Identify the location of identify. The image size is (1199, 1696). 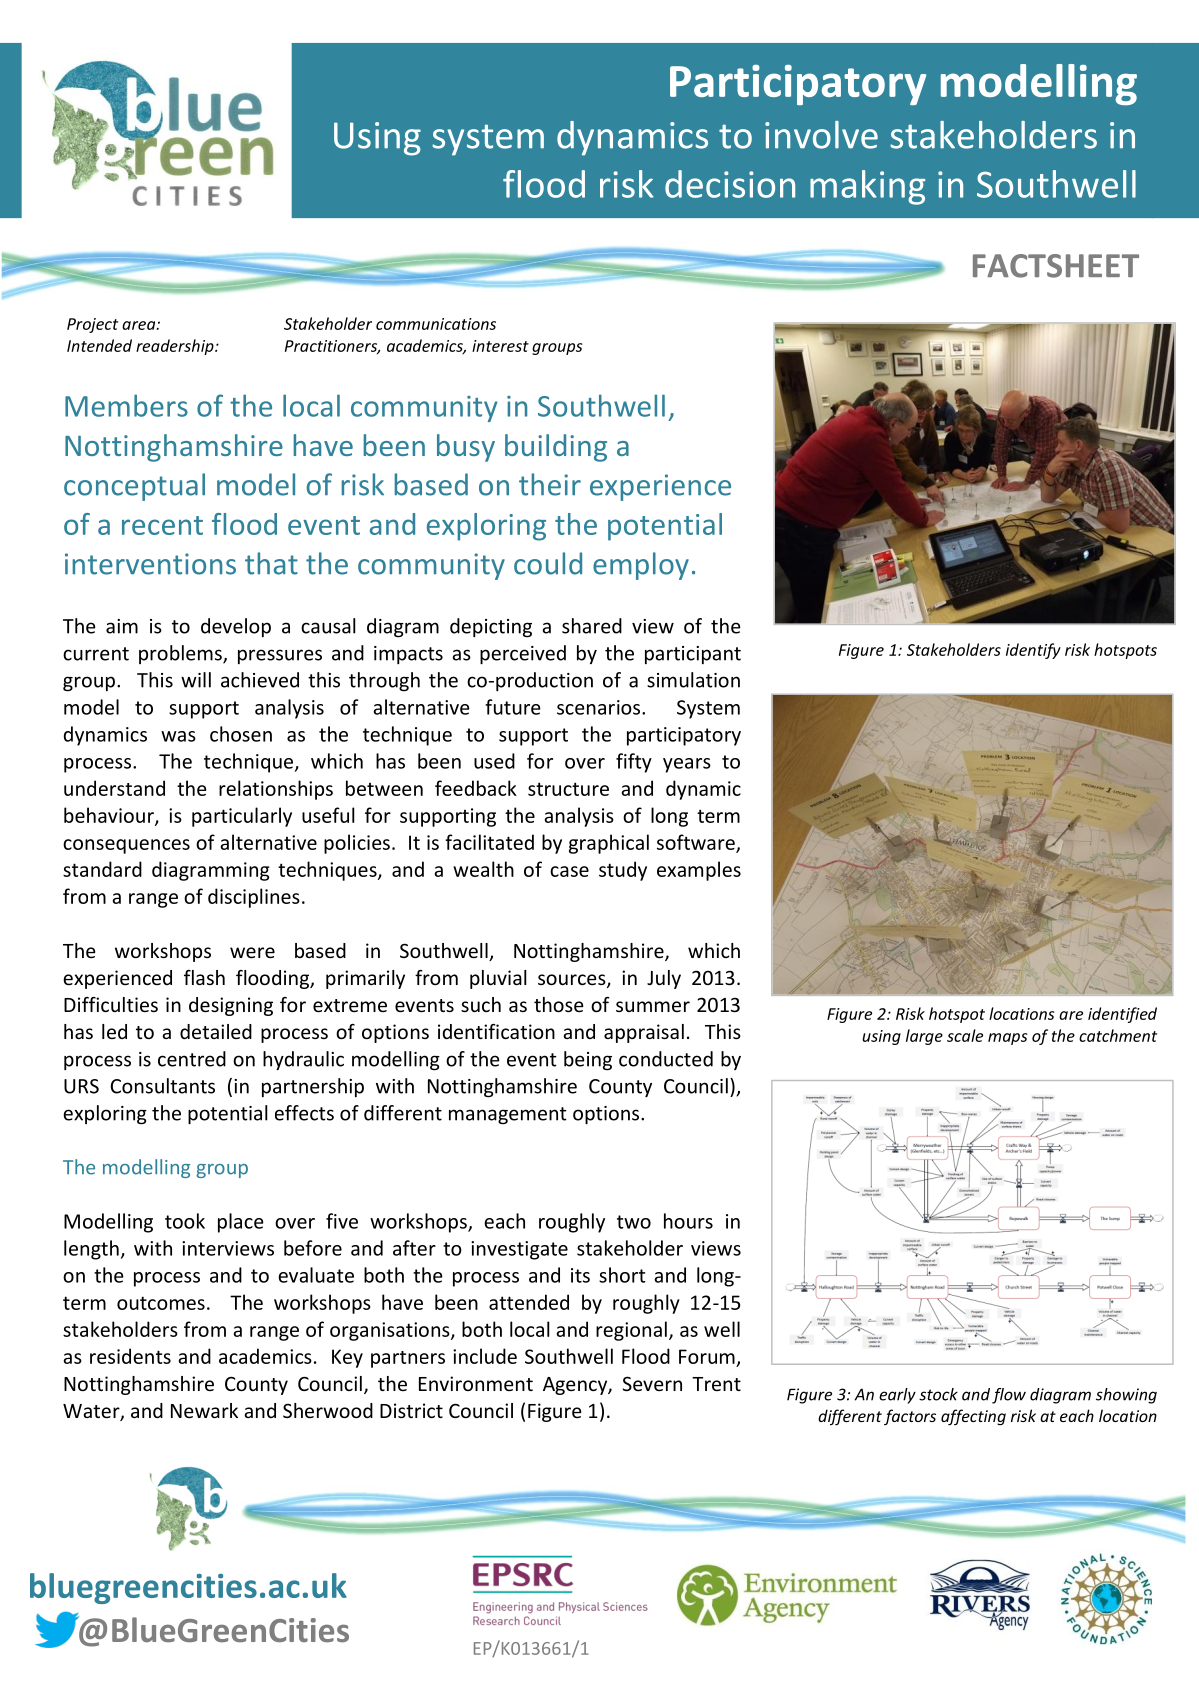
(1033, 651).
